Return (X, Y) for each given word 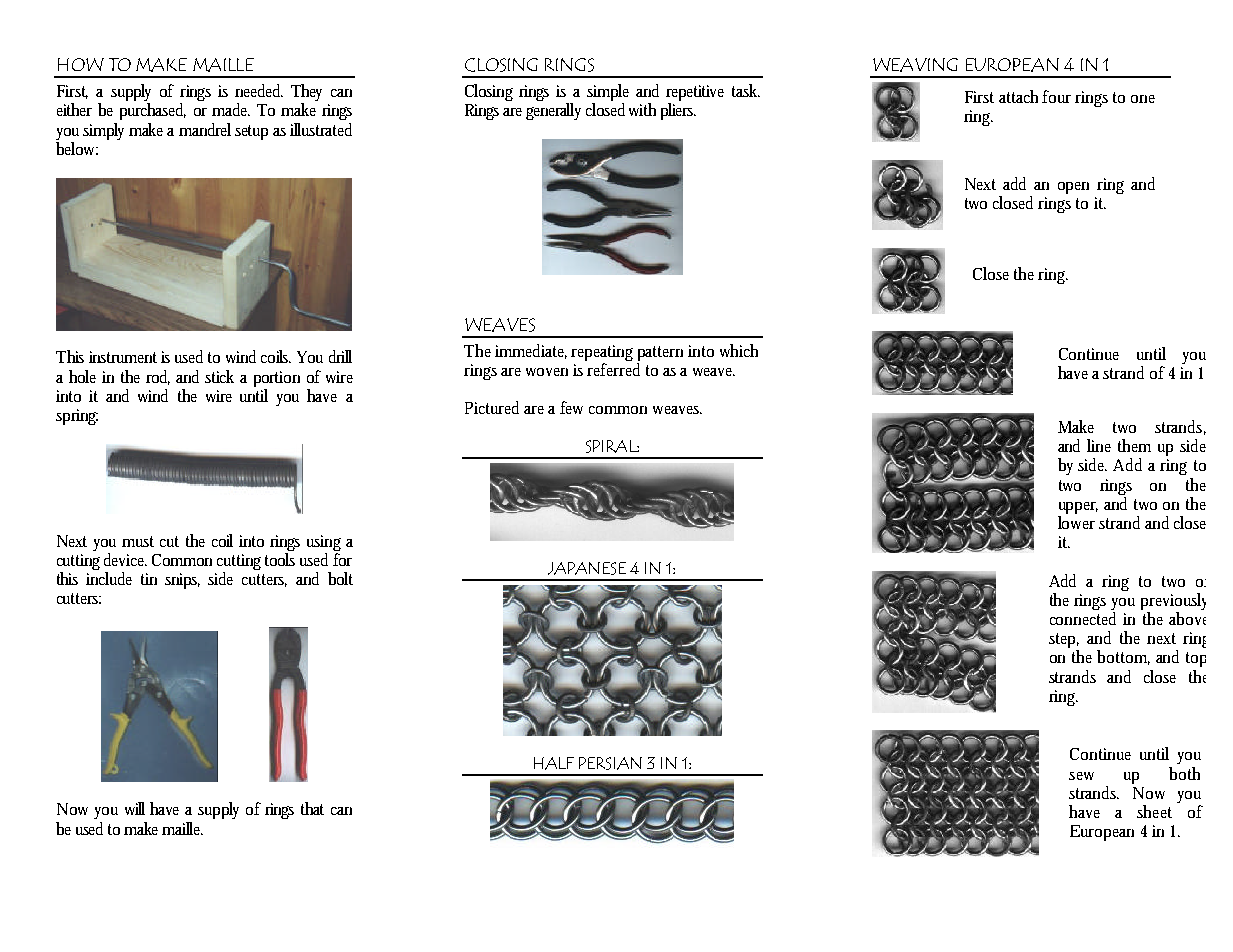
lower (1076, 522)
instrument (123, 357)
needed (259, 90)
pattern (663, 355)
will (135, 808)
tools (280, 559)
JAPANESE (587, 568)
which (739, 350)
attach (1021, 96)
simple (608, 94)
